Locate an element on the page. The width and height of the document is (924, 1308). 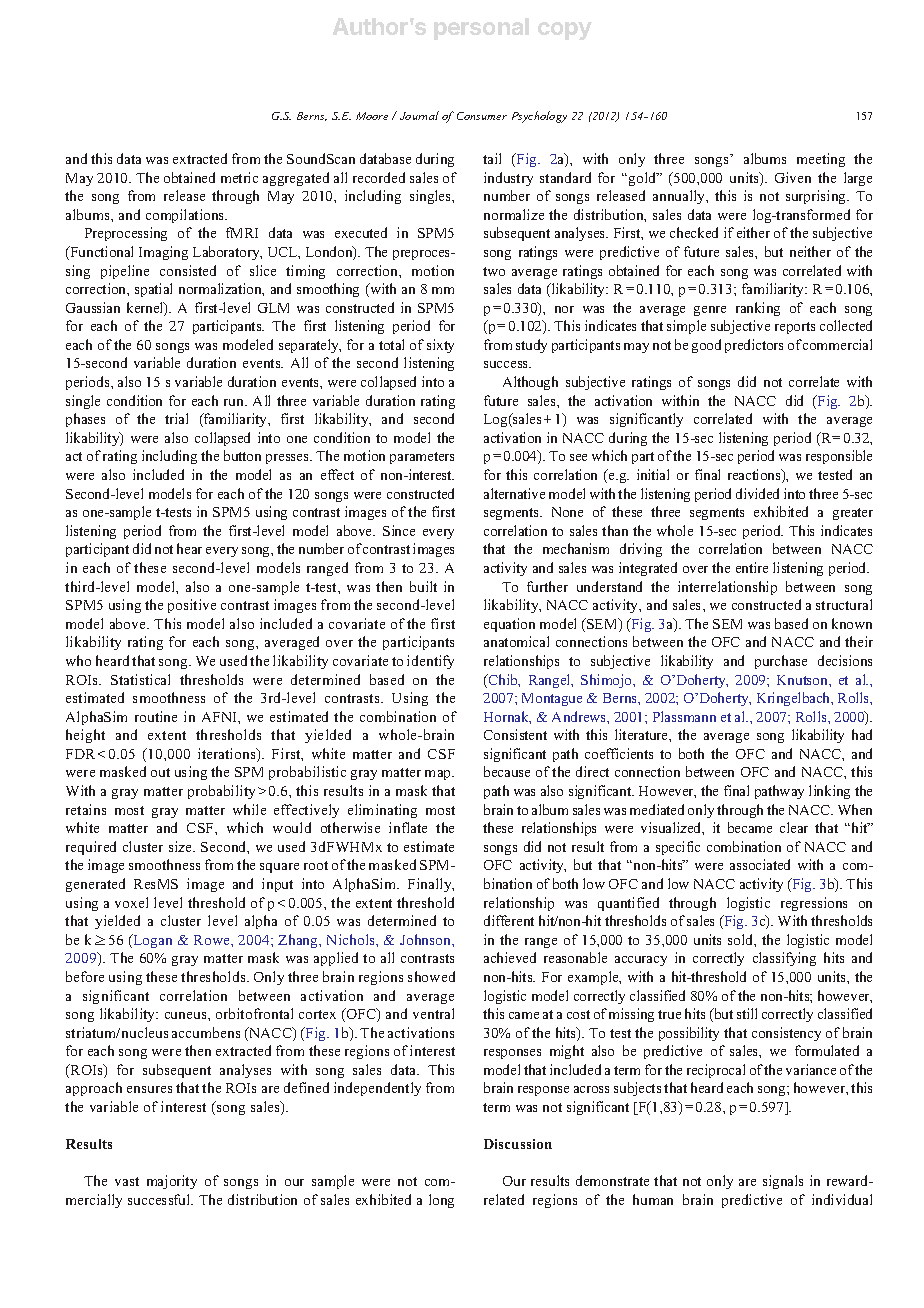
signals is located at coordinates (783, 1182).
